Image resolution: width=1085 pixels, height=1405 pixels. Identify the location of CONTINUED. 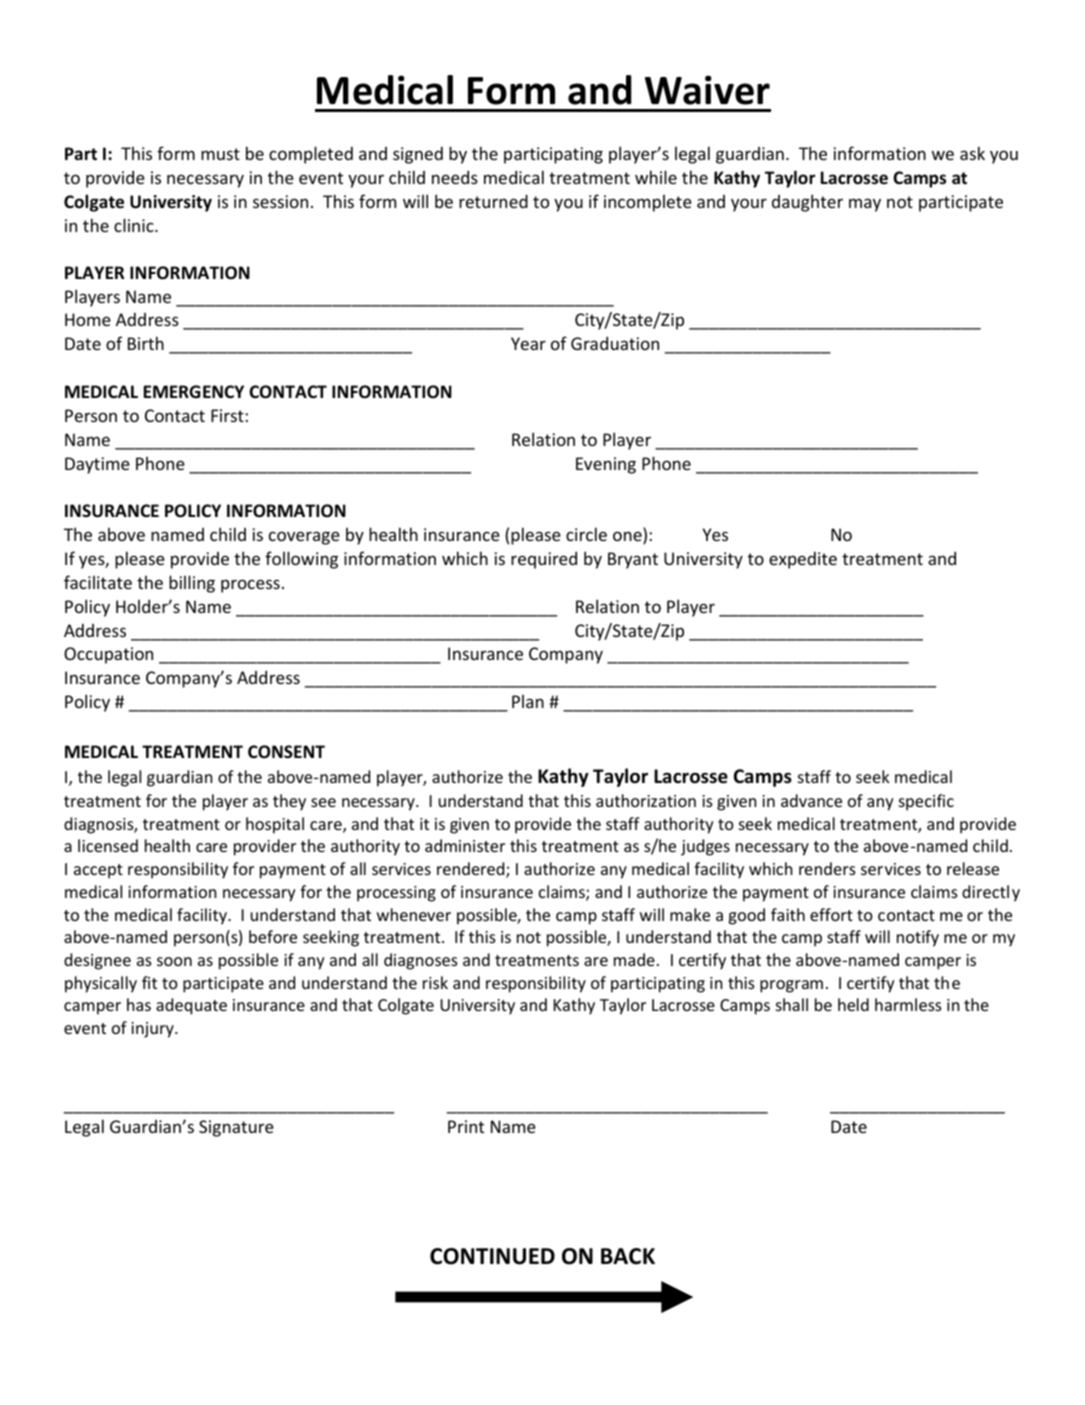
(492, 1256).
